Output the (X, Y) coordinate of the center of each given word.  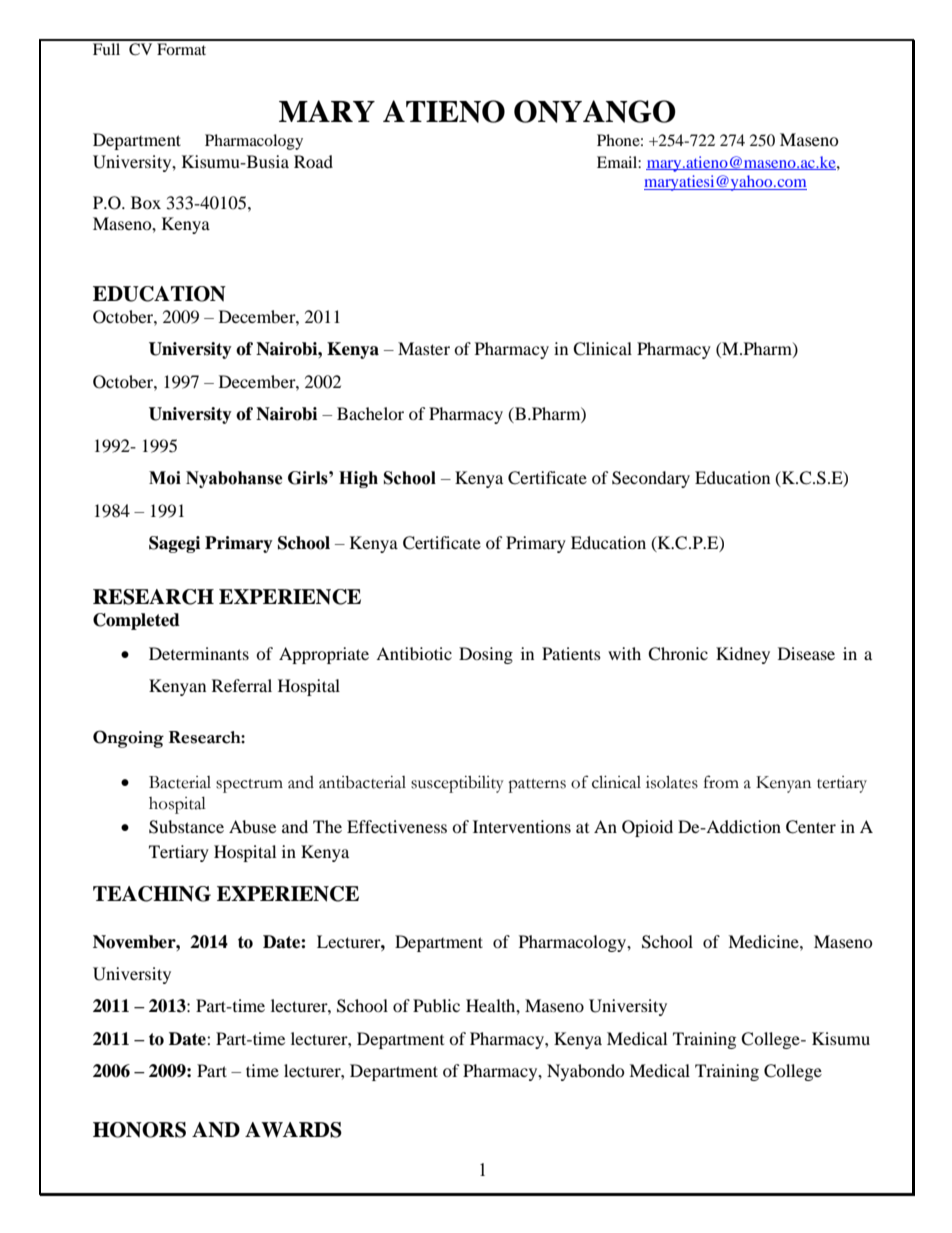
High (358, 479)
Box (146, 202)
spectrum (249, 786)
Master (424, 348)
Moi (165, 478)
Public (436, 1005)
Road (313, 161)
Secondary (651, 479)
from (721, 782)
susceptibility (457, 784)
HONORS (139, 1130)
